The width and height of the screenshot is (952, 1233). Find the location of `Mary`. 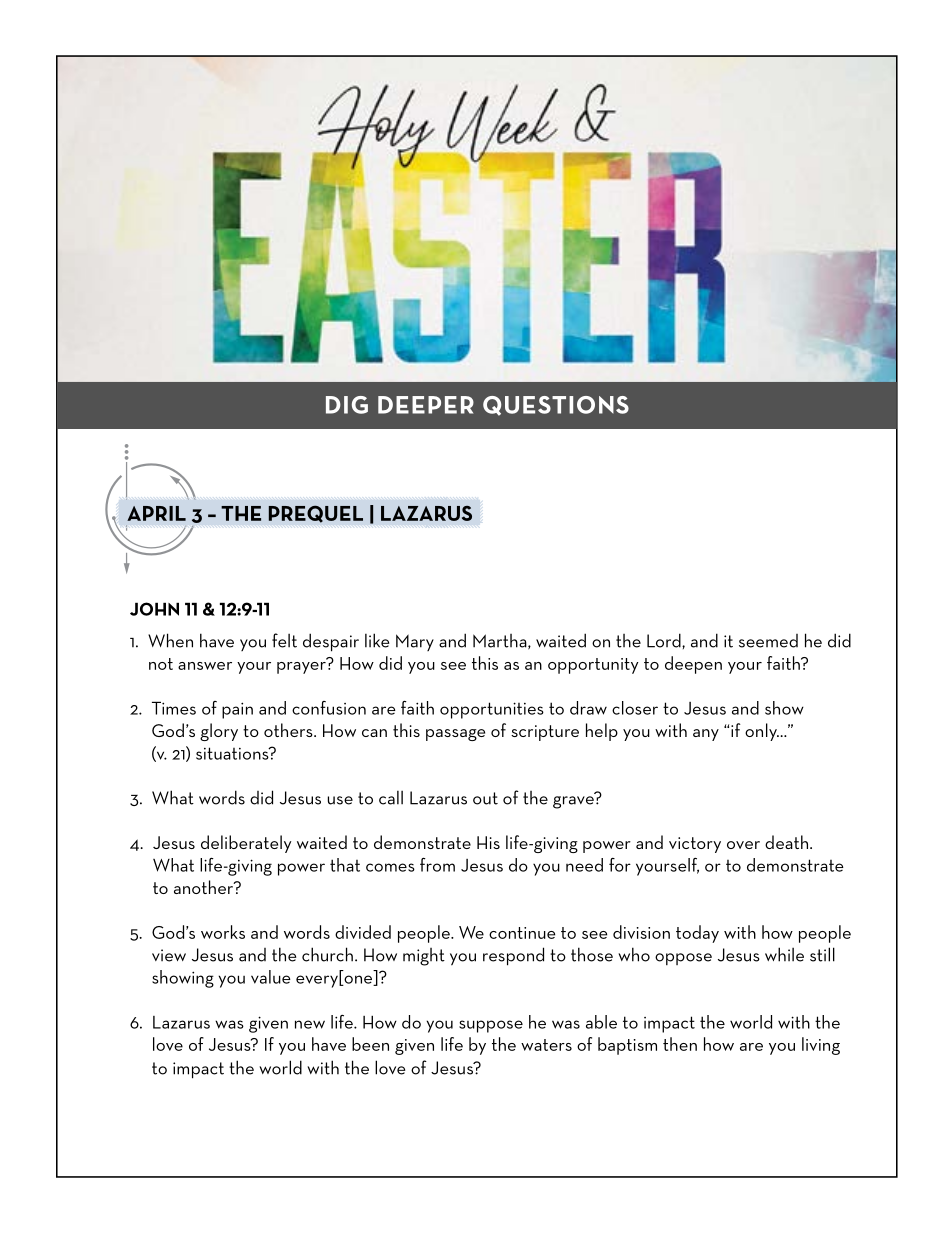

Mary is located at coordinates (415, 642).
